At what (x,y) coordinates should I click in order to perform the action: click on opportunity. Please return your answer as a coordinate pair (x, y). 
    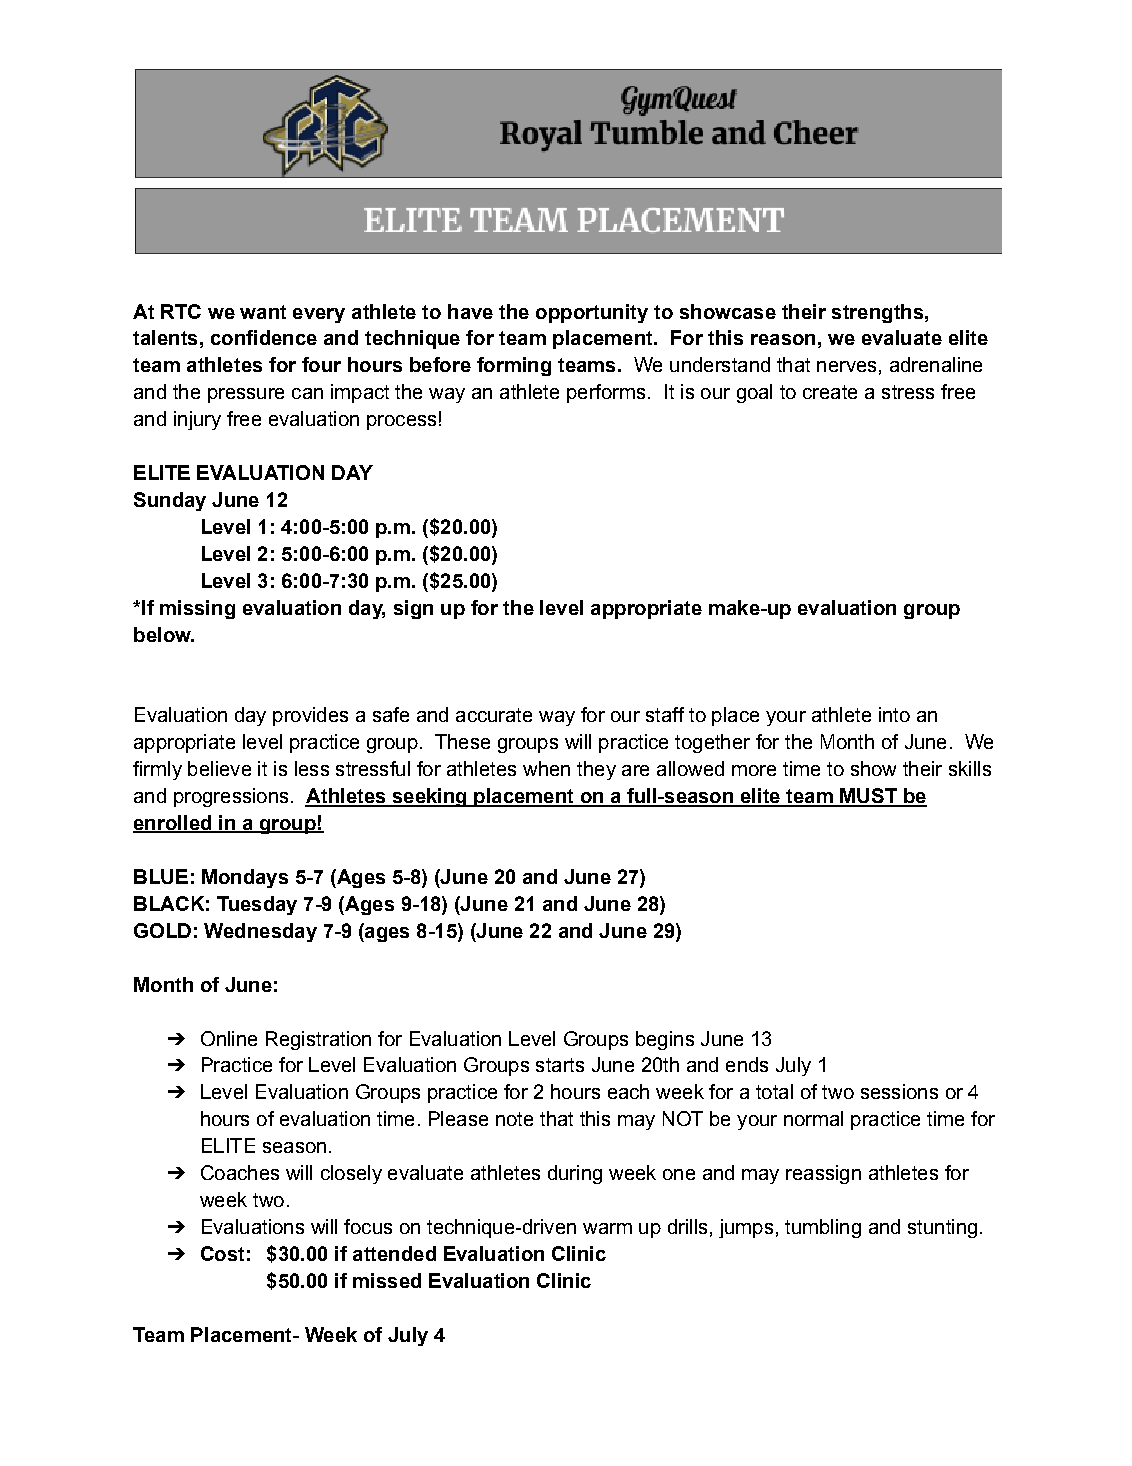
    Looking at the image, I should click on (592, 313).
